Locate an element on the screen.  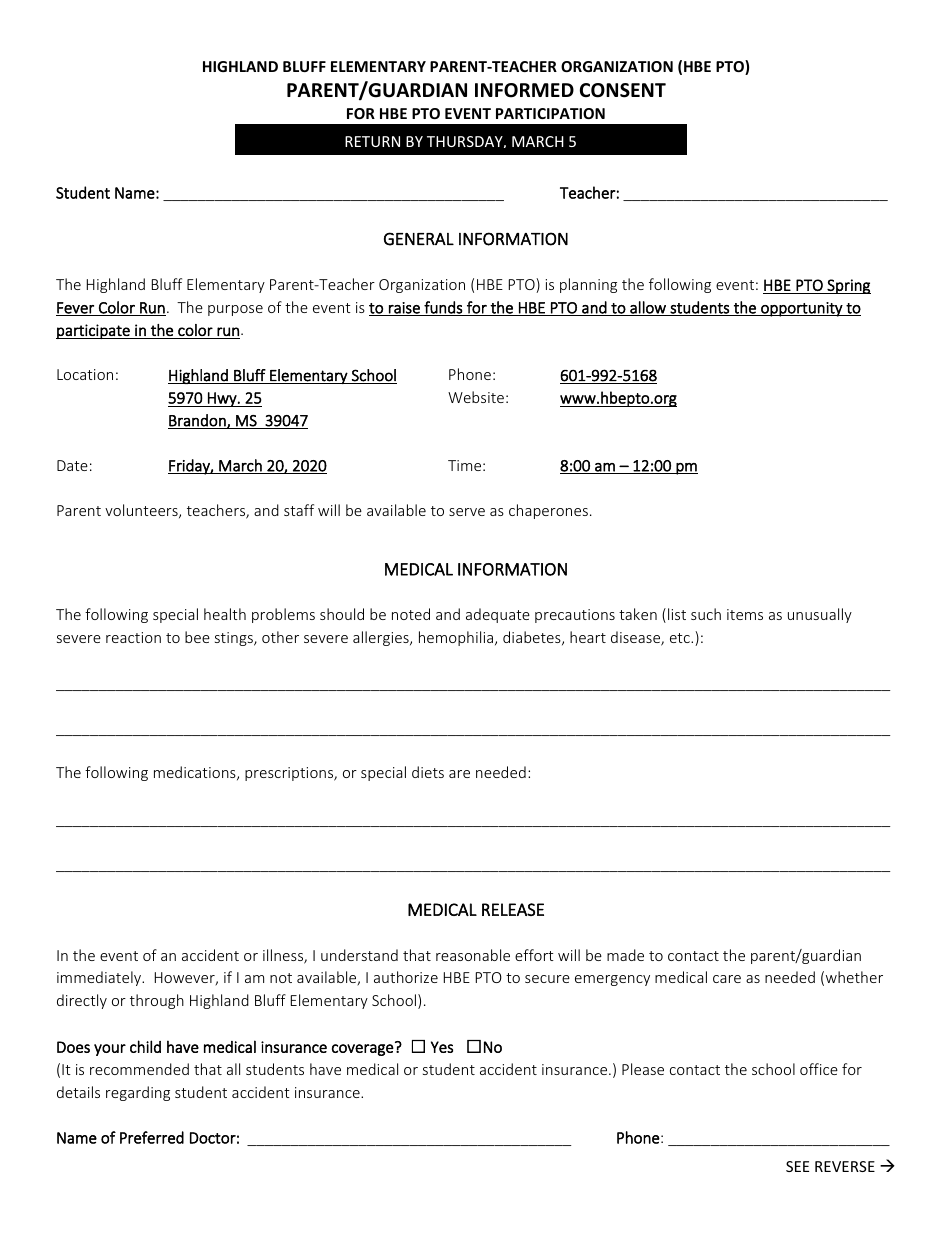
CONSENT is located at coordinates (623, 90).
